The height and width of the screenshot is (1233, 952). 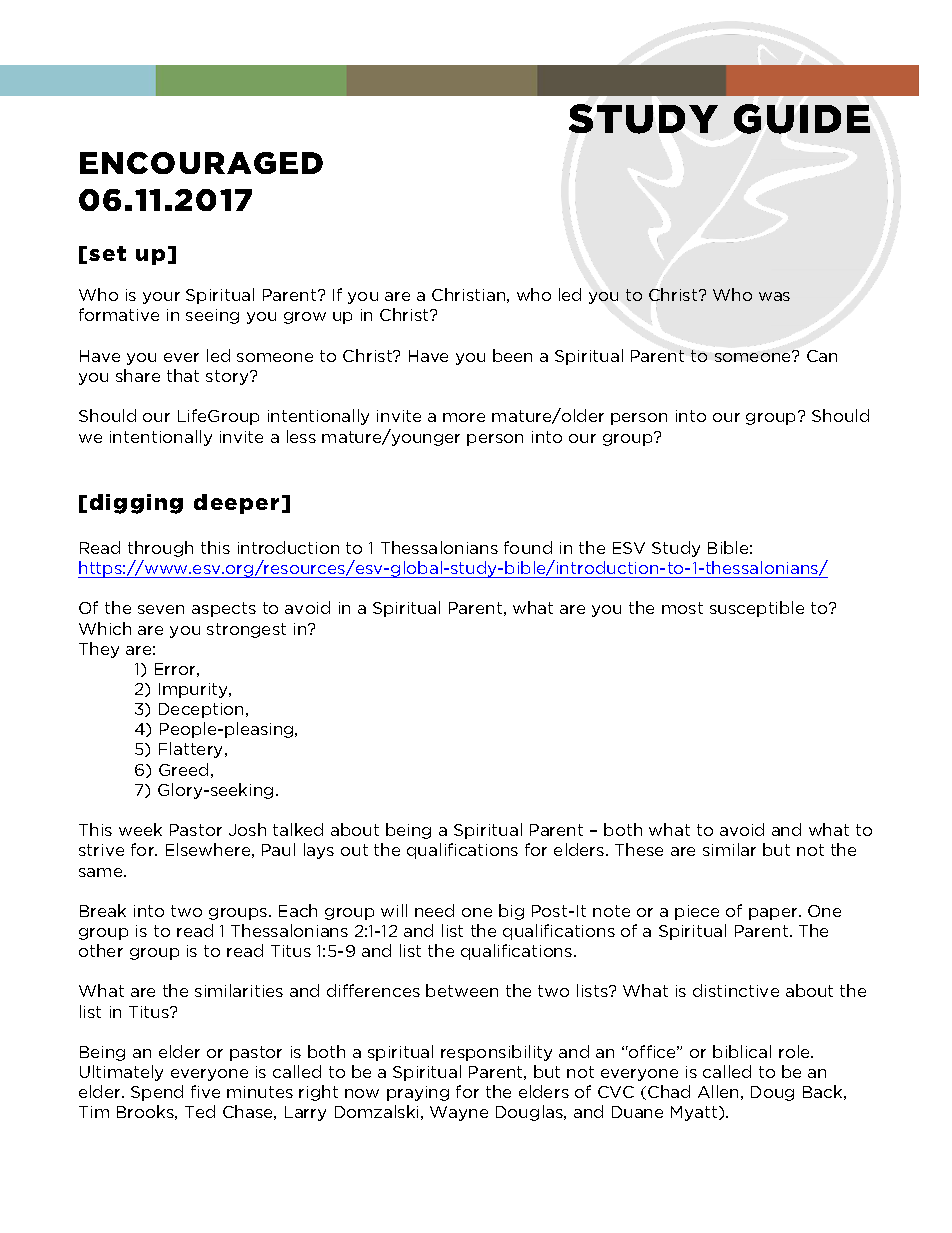 What do you see at coordinates (305, 318) in the screenshot?
I see `grow` at bounding box center [305, 318].
